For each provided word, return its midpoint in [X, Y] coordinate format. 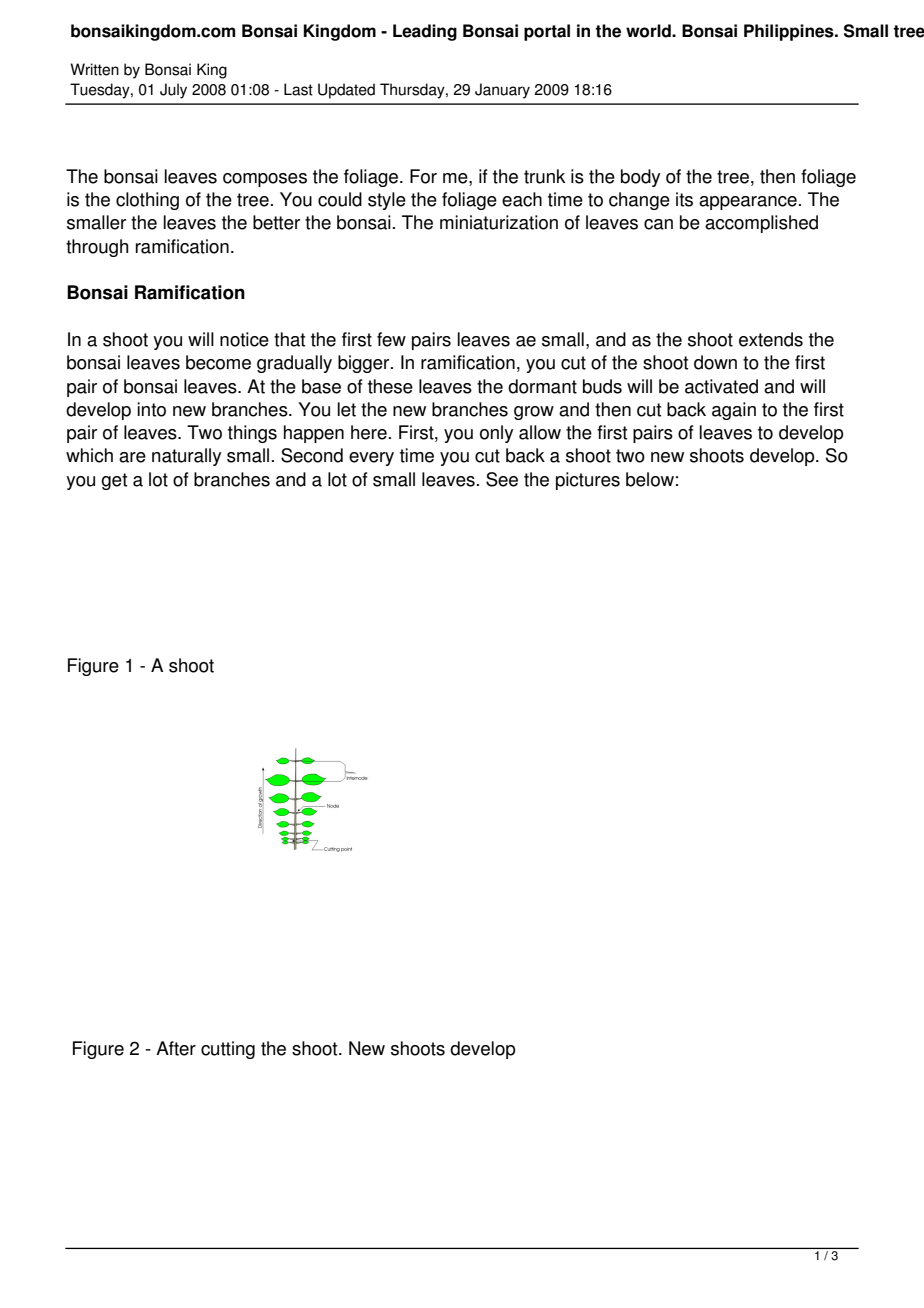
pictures [588, 481]
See [502, 479]
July [173, 91]
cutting [228, 1050]
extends [771, 339]
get [114, 481]
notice [244, 339]
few [391, 339]
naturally [186, 457]
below [650, 479]
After [176, 1048]
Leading [425, 32]
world [649, 31]
